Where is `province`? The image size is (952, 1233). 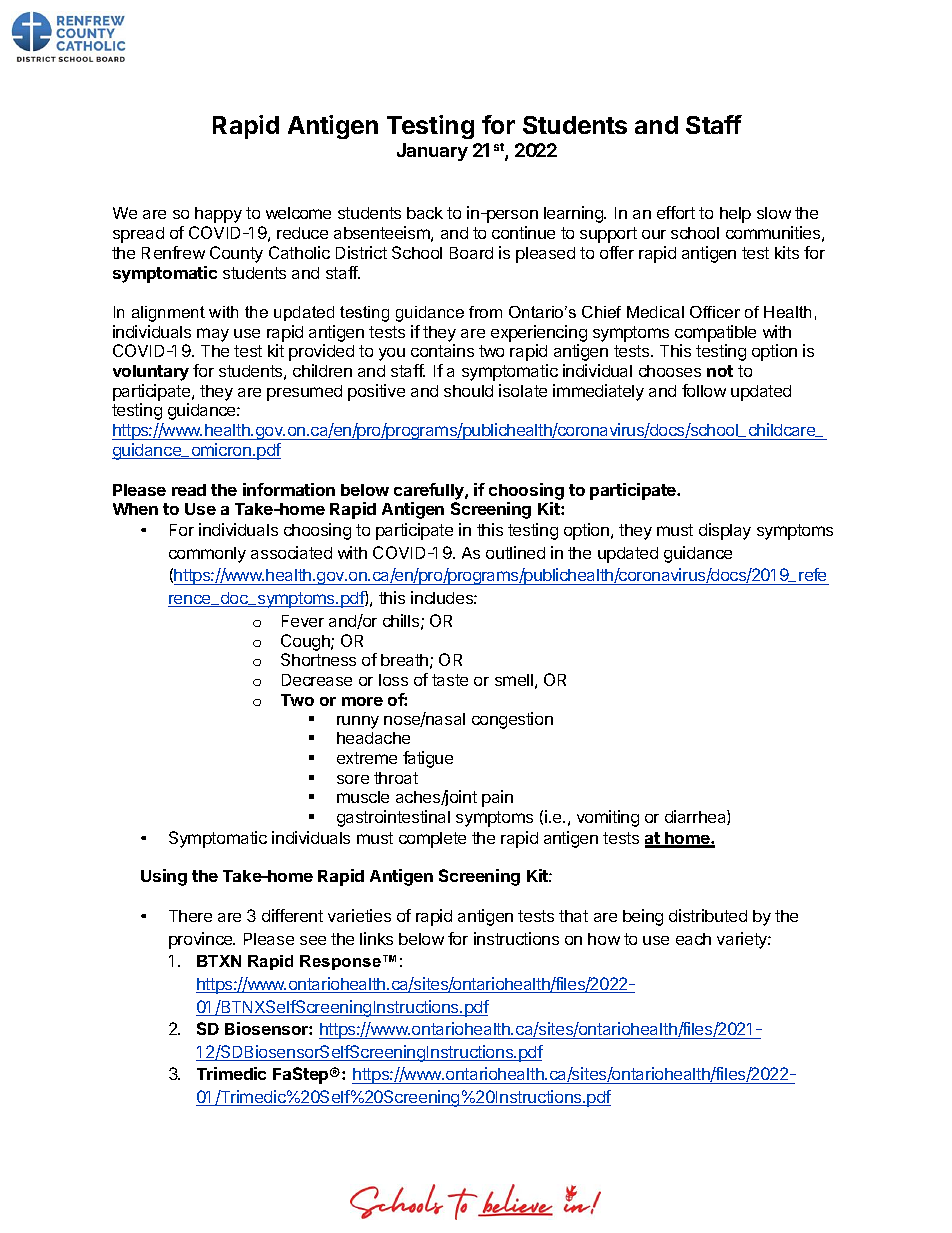
province is located at coordinates (201, 940).
